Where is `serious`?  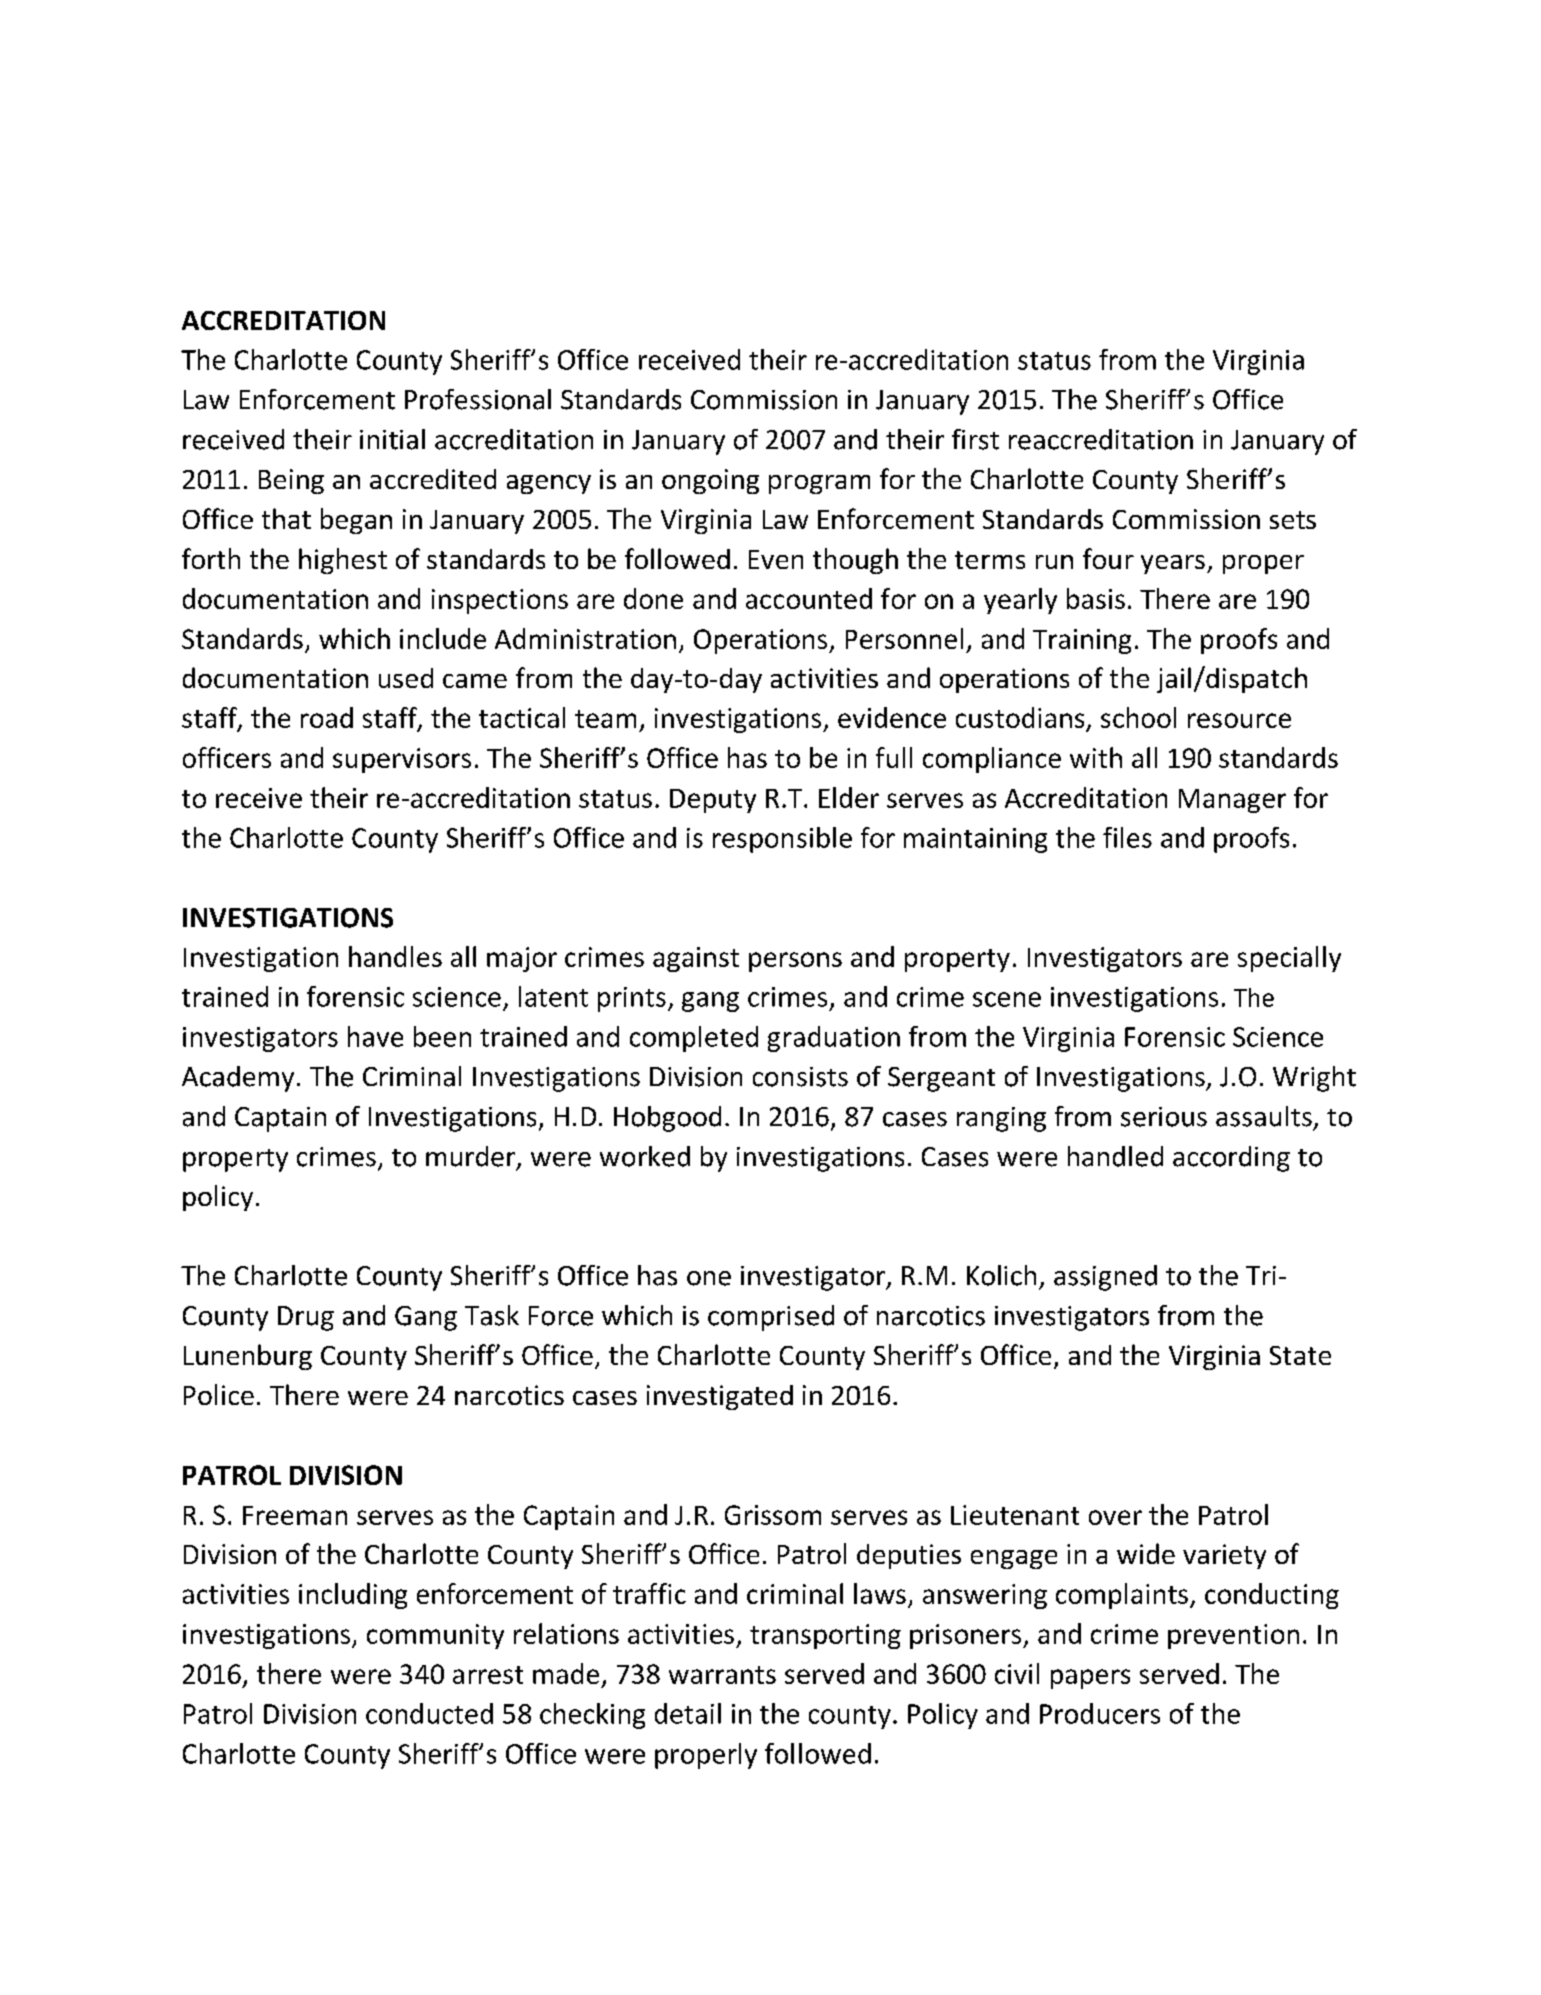
serious is located at coordinates (1164, 1117).
